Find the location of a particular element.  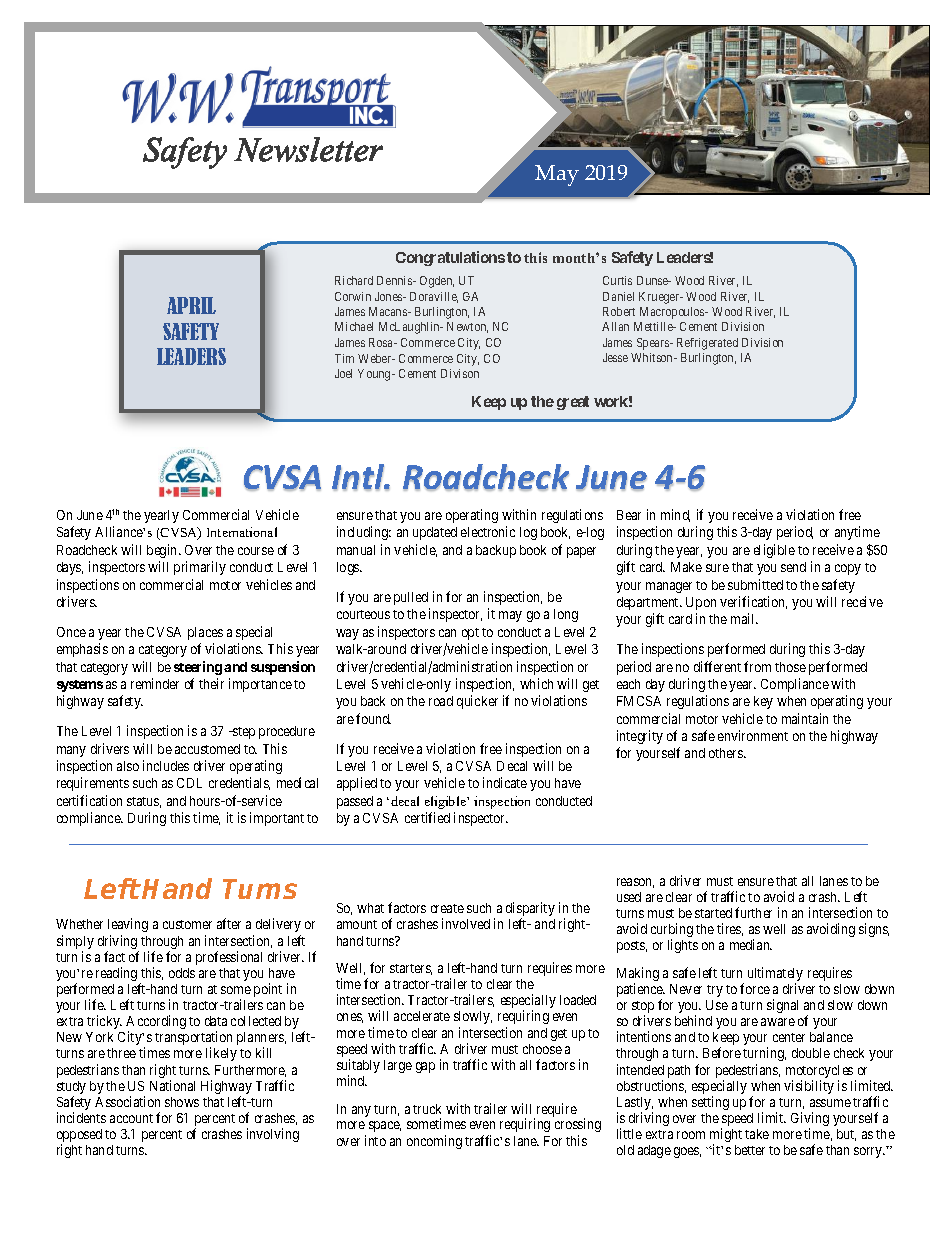

median is located at coordinates (751, 944).
